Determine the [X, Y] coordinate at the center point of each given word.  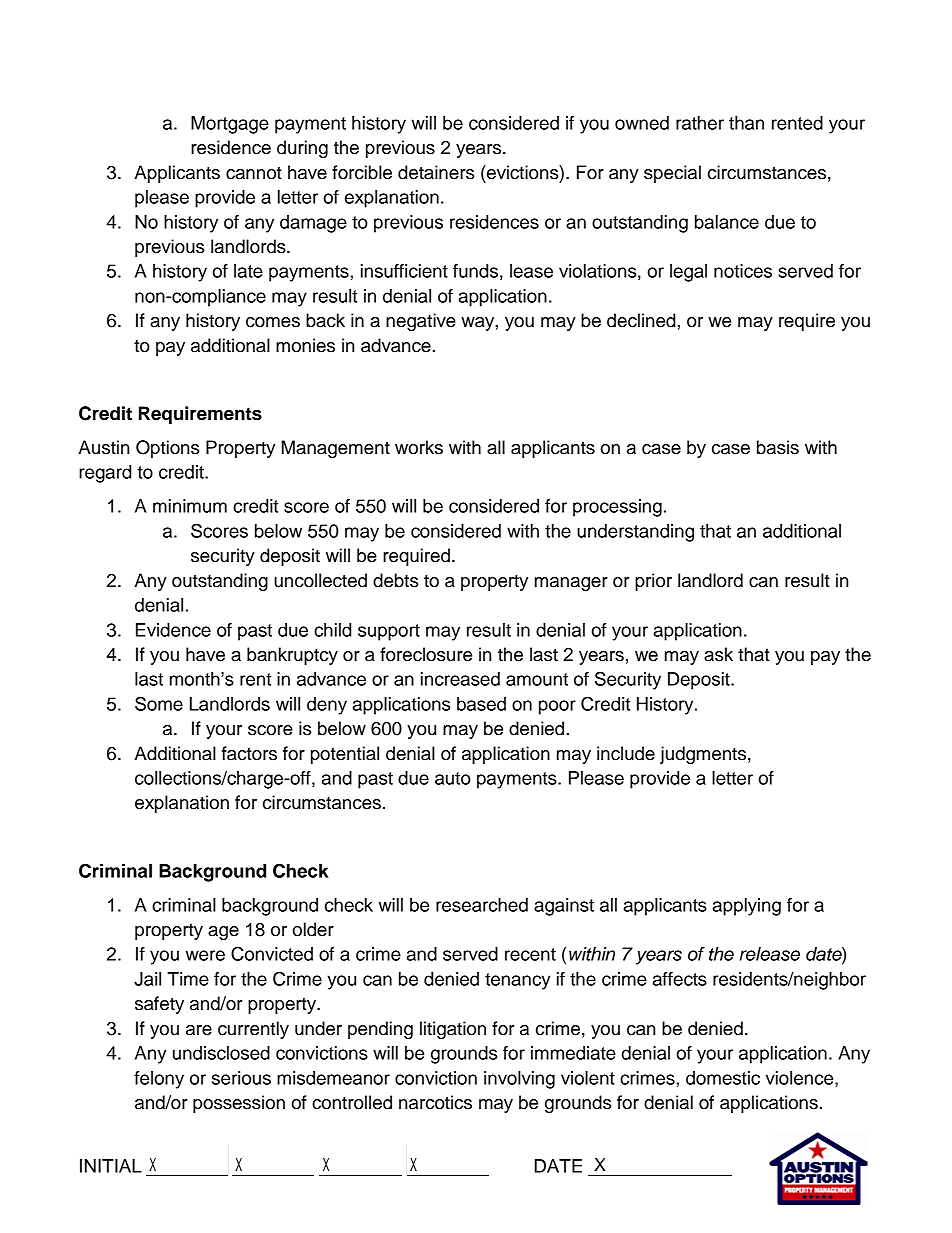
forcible [362, 172]
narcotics [435, 1102]
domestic [723, 1078]
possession [239, 1104]
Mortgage [230, 125]
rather [700, 123]
